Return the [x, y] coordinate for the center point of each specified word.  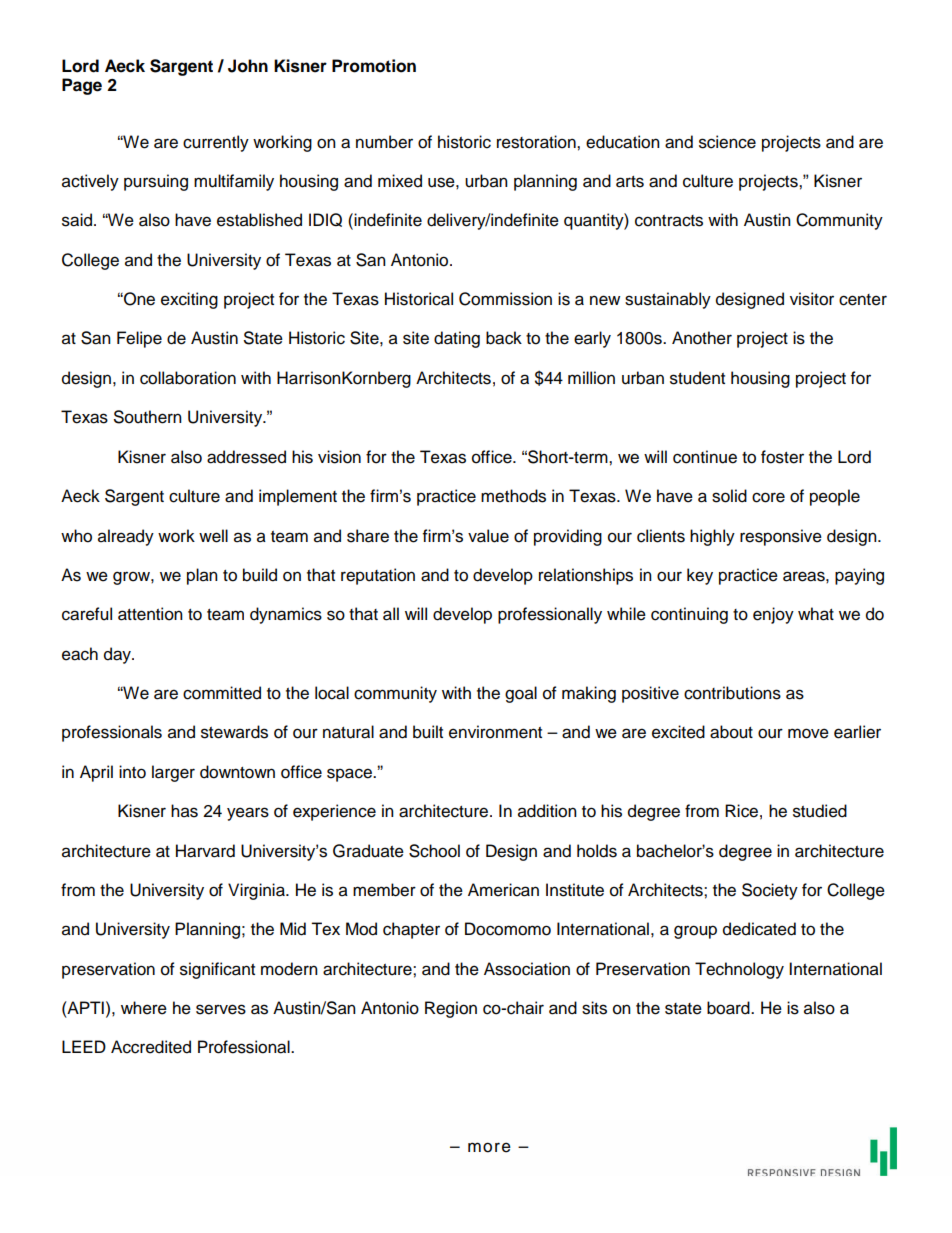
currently [216, 143]
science [727, 142]
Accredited [151, 1047]
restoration [537, 142]
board [729, 1008]
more [489, 1147]
